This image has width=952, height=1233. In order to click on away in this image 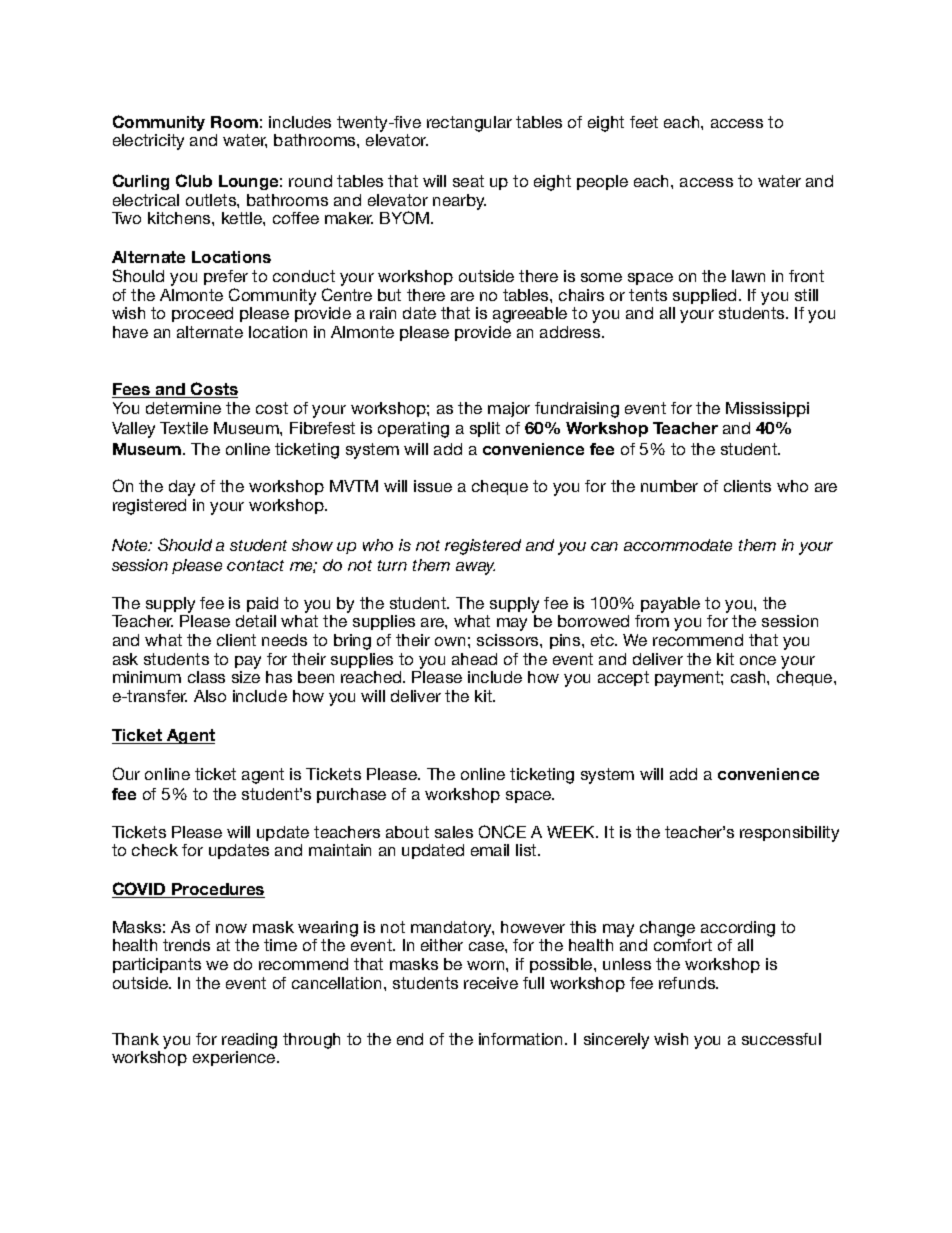, I will do `click(475, 568)`.
